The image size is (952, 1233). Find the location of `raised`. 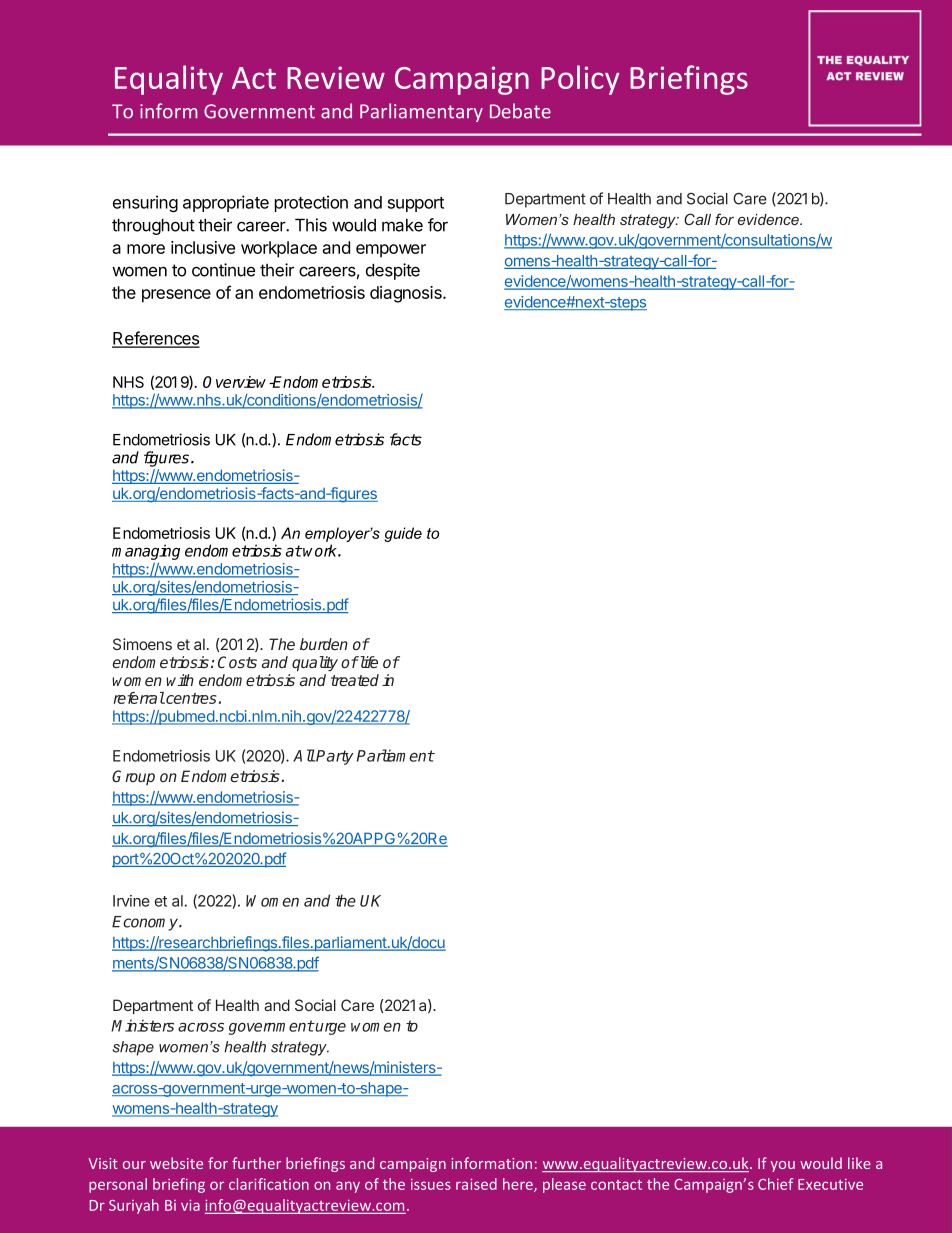

raised is located at coordinates (476, 1184).
